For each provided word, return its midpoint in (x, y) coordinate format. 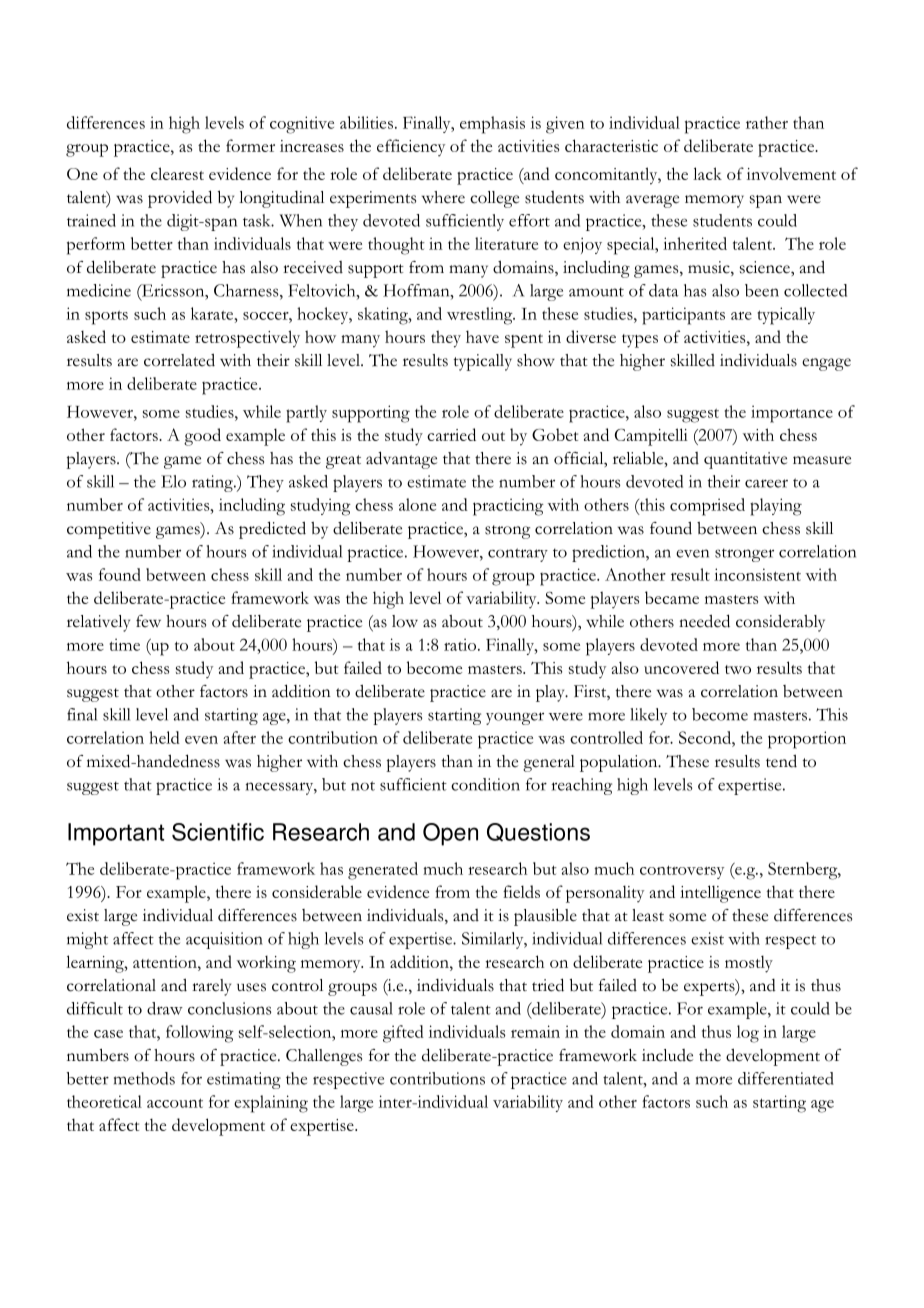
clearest (177, 173)
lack (707, 173)
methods (144, 1078)
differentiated (786, 1078)
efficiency (411, 148)
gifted (403, 1034)
